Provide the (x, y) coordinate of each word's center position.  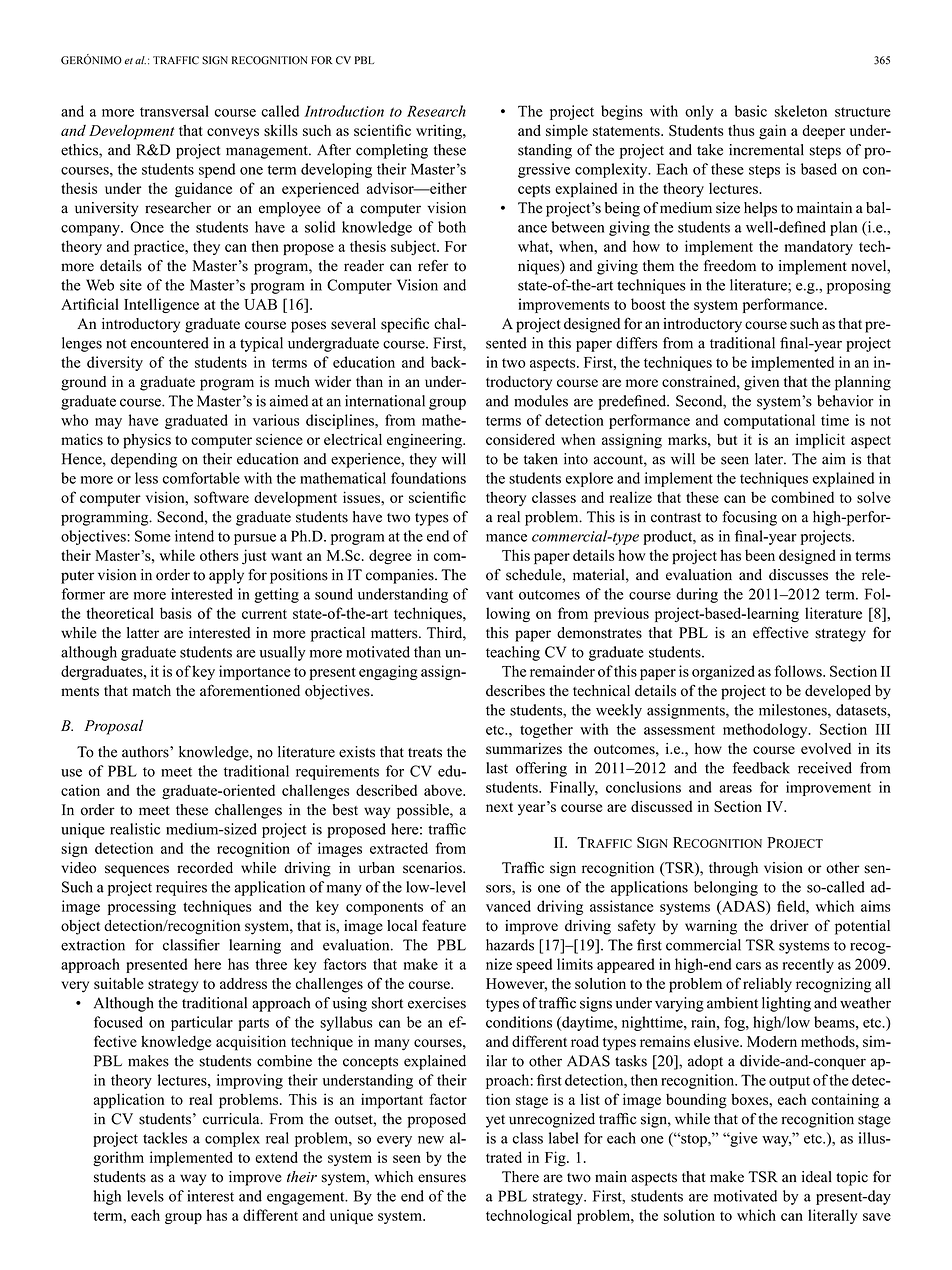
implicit (820, 441)
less (146, 478)
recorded (205, 868)
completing (392, 151)
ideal (817, 1177)
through (733, 869)
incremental (766, 150)
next (499, 807)
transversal (174, 111)
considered (520, 439)
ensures (442, 1178)
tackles (165, 1138)
